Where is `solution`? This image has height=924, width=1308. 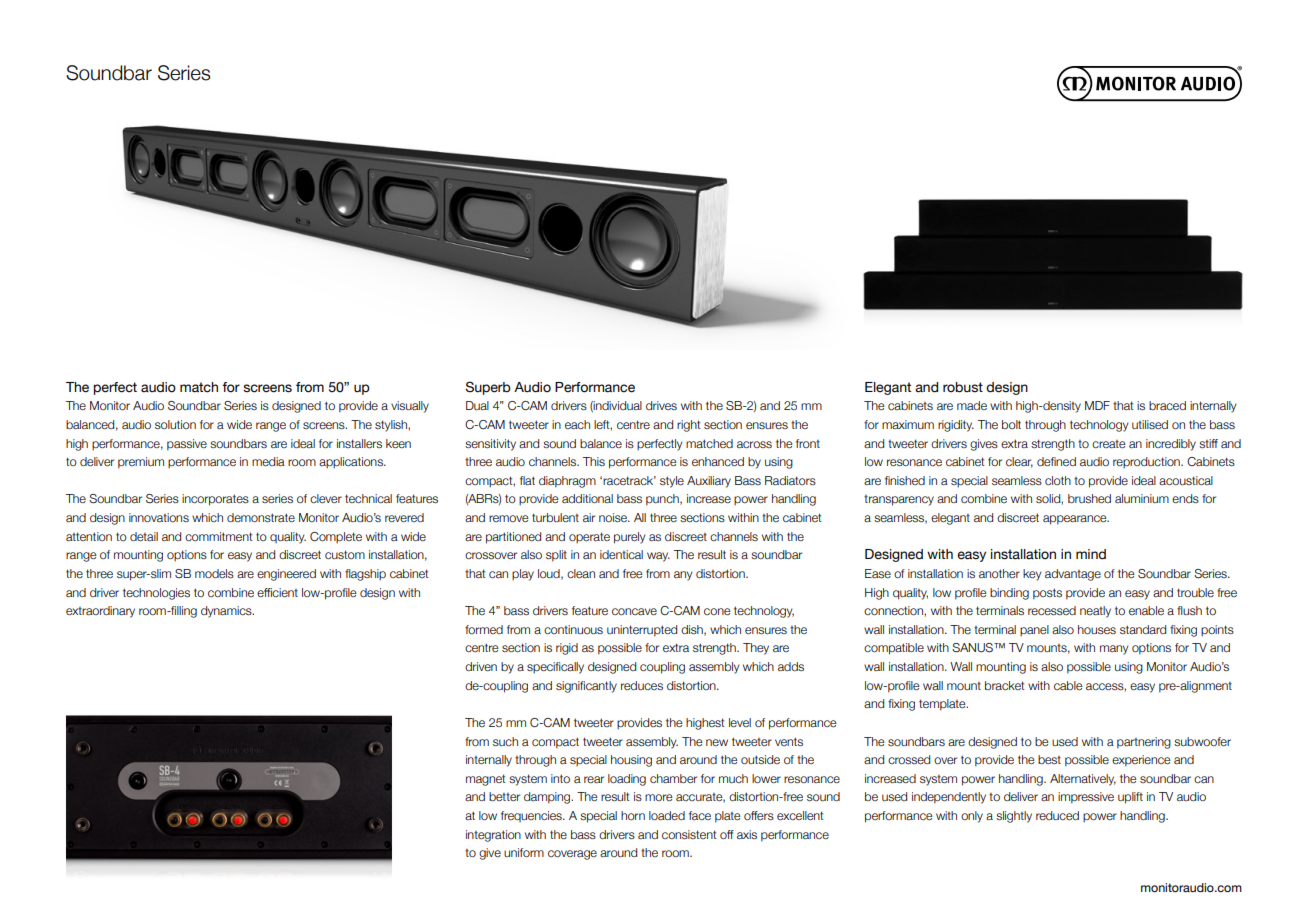 solution is located at coordinates (175, 424).
